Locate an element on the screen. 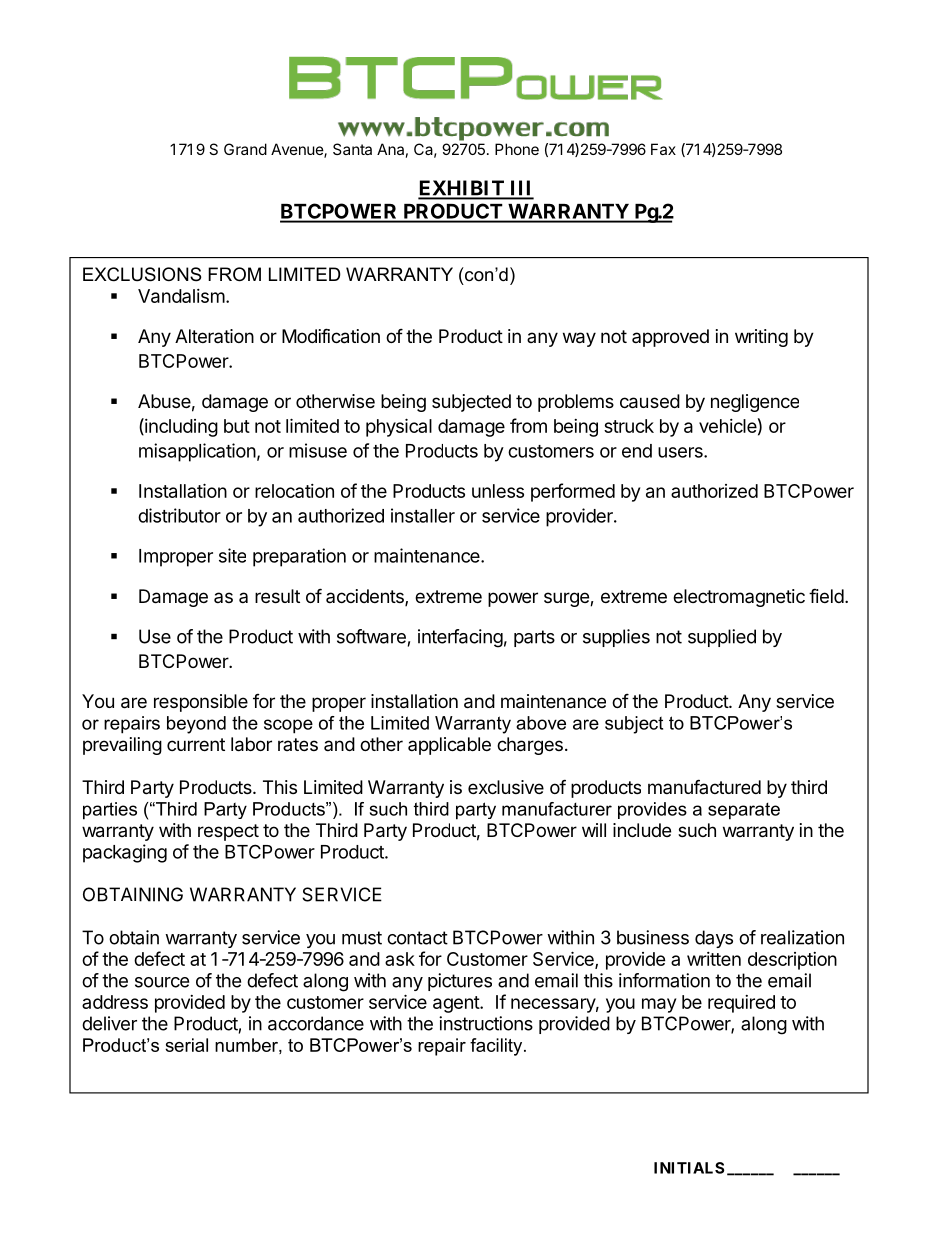  packaging is located at coordinates (125, 853).
